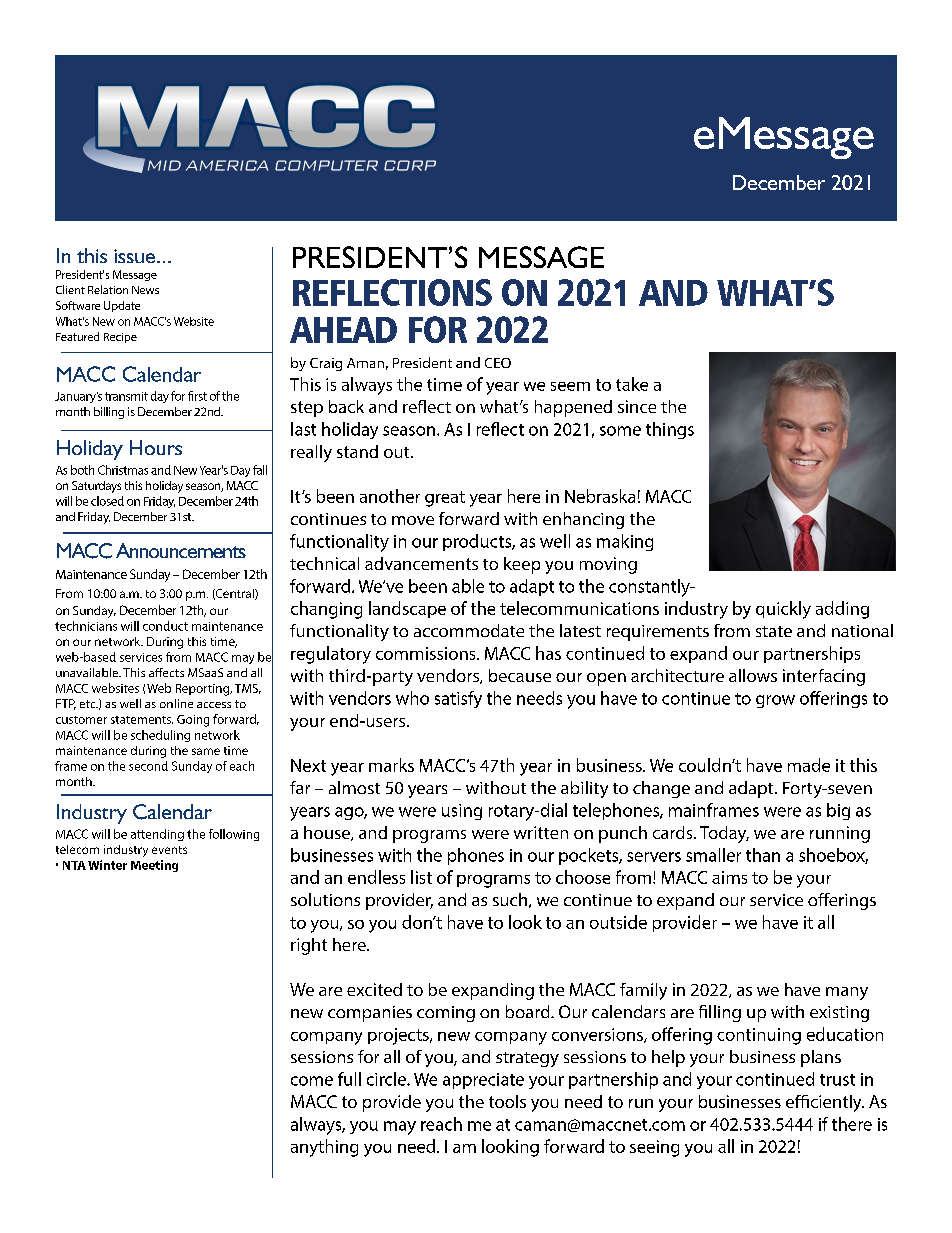 The height and width of the document is (1233, 952). What do you see at coordinates (462, 812) in the document?
I see `using` at bounding box center [462, 812].
